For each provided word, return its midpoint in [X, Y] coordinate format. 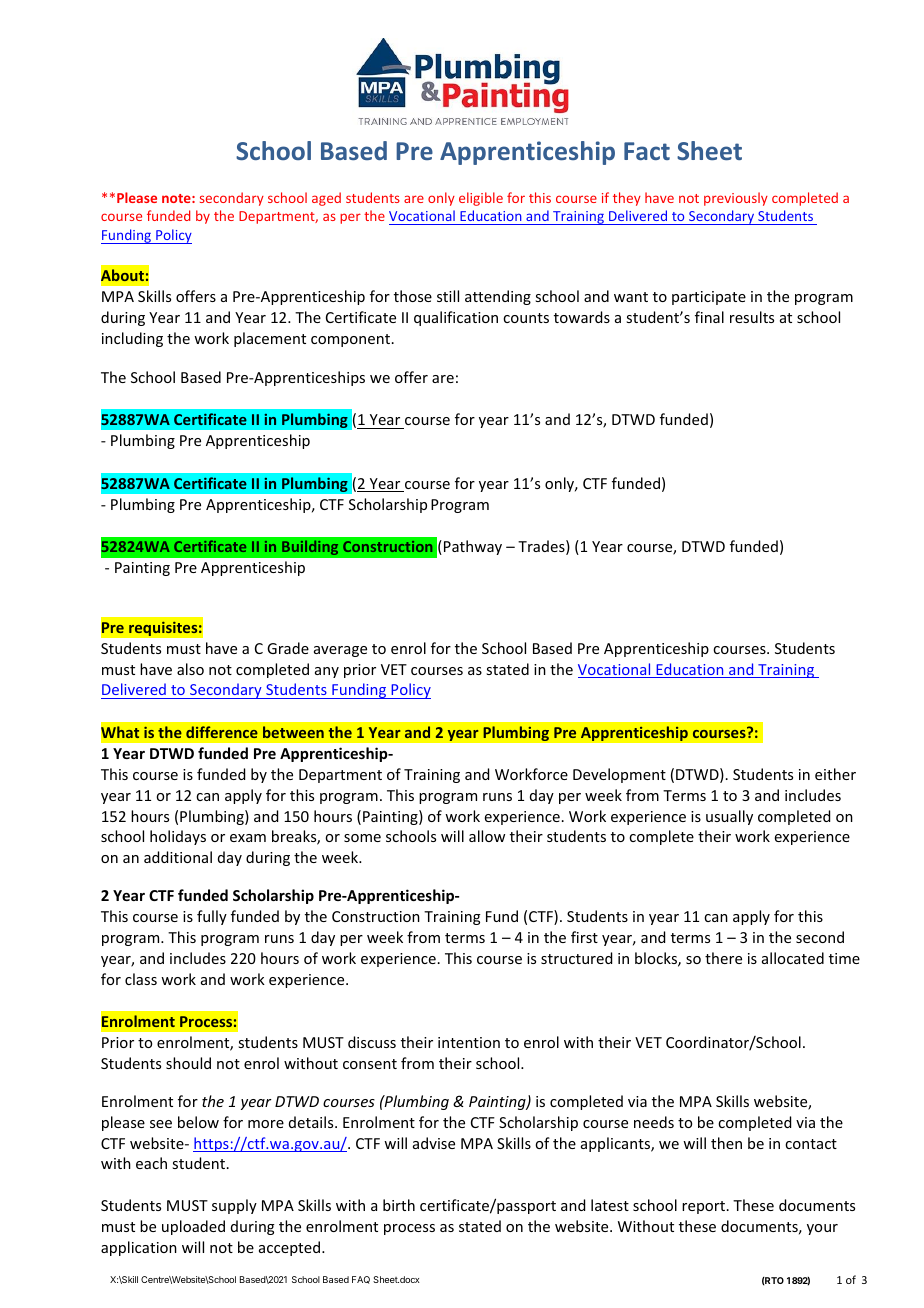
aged [326, 199]
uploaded [193, 1227]
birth [399, 1205]
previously [736, 199]
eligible [481, 199]
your [822, 1229]
